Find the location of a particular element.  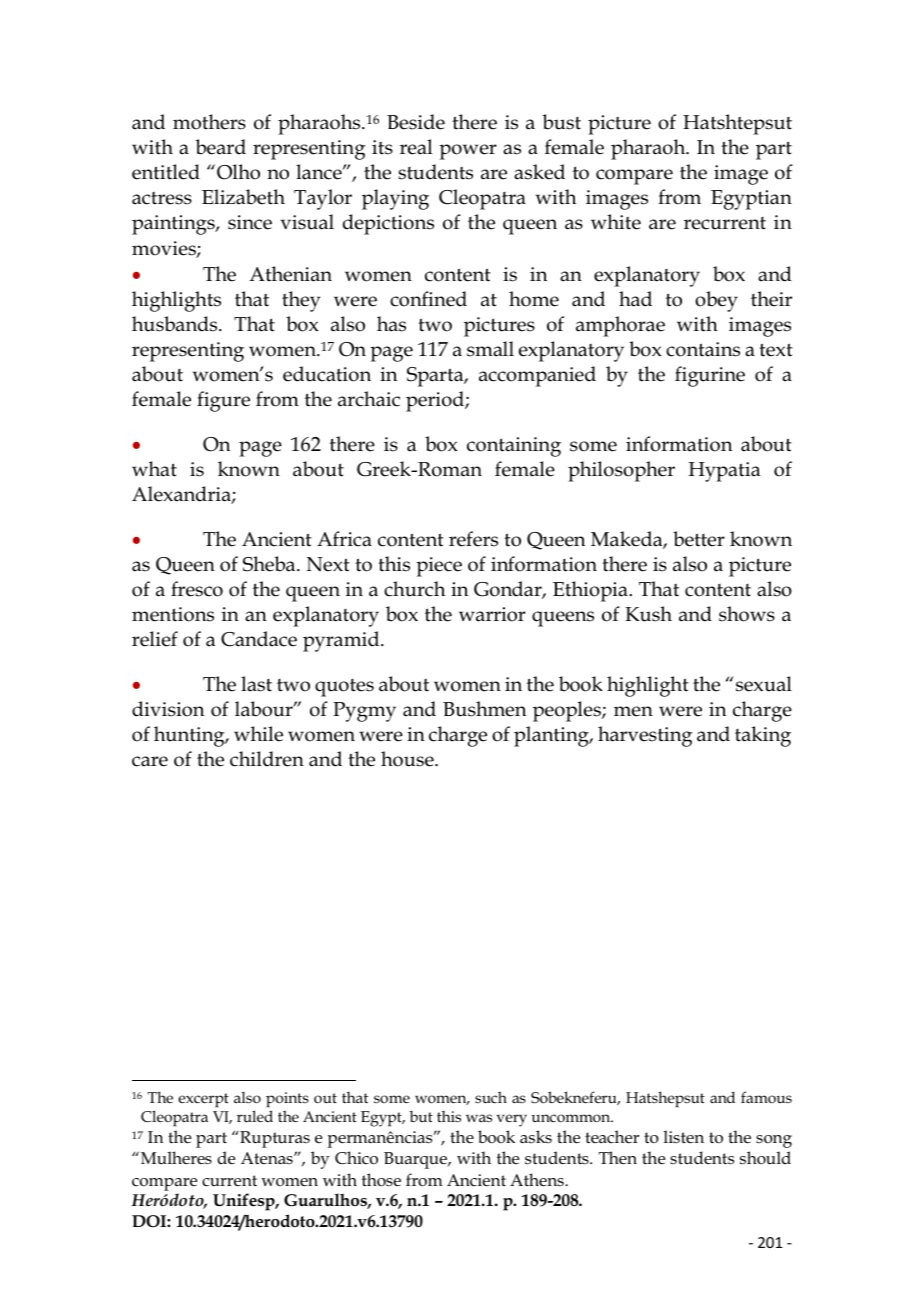

white is located at coordinates (616, 222).
